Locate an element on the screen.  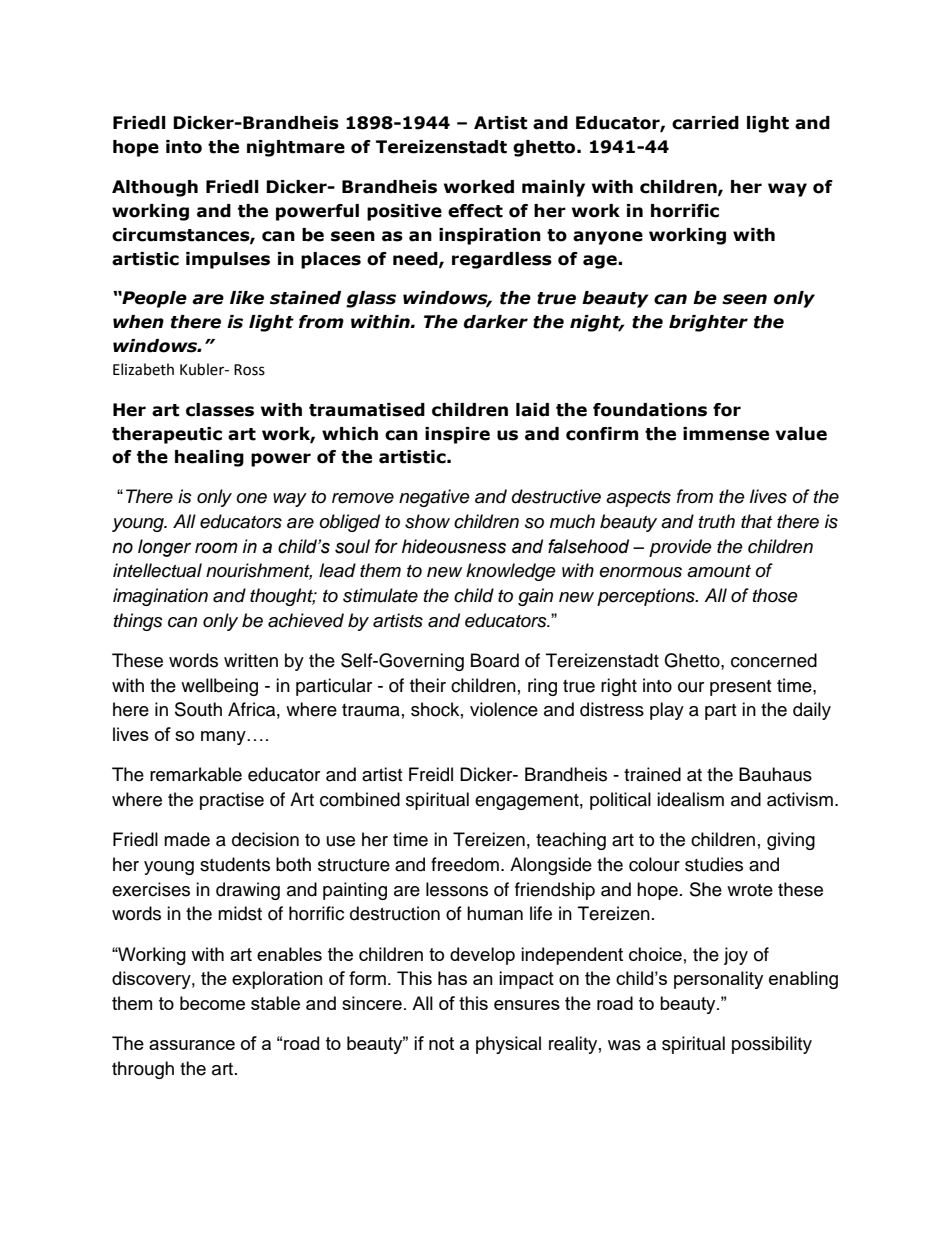
physical is located at coordinates (508, 1045).
